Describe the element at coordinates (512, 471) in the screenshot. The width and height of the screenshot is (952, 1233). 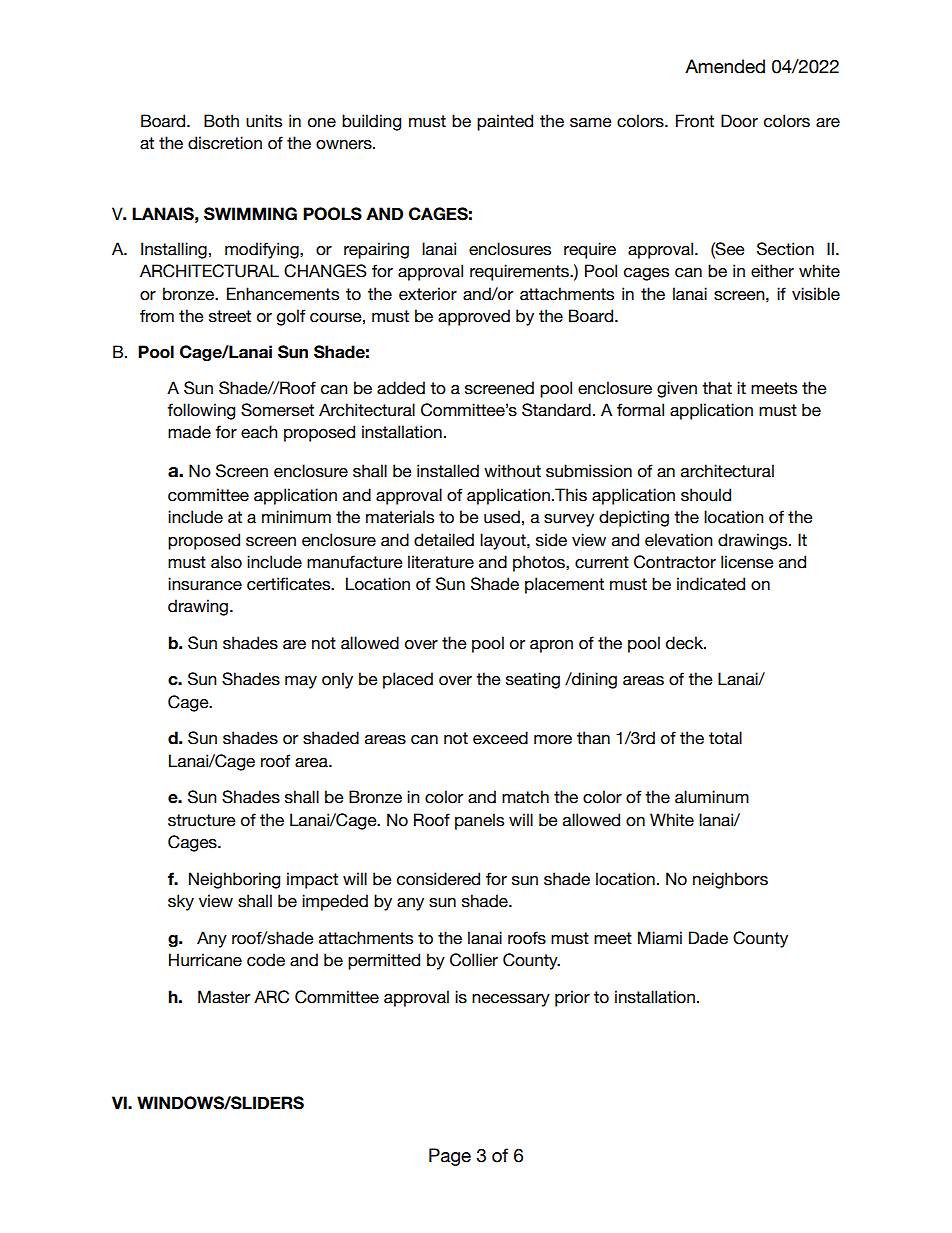
I see `without` at that location.
